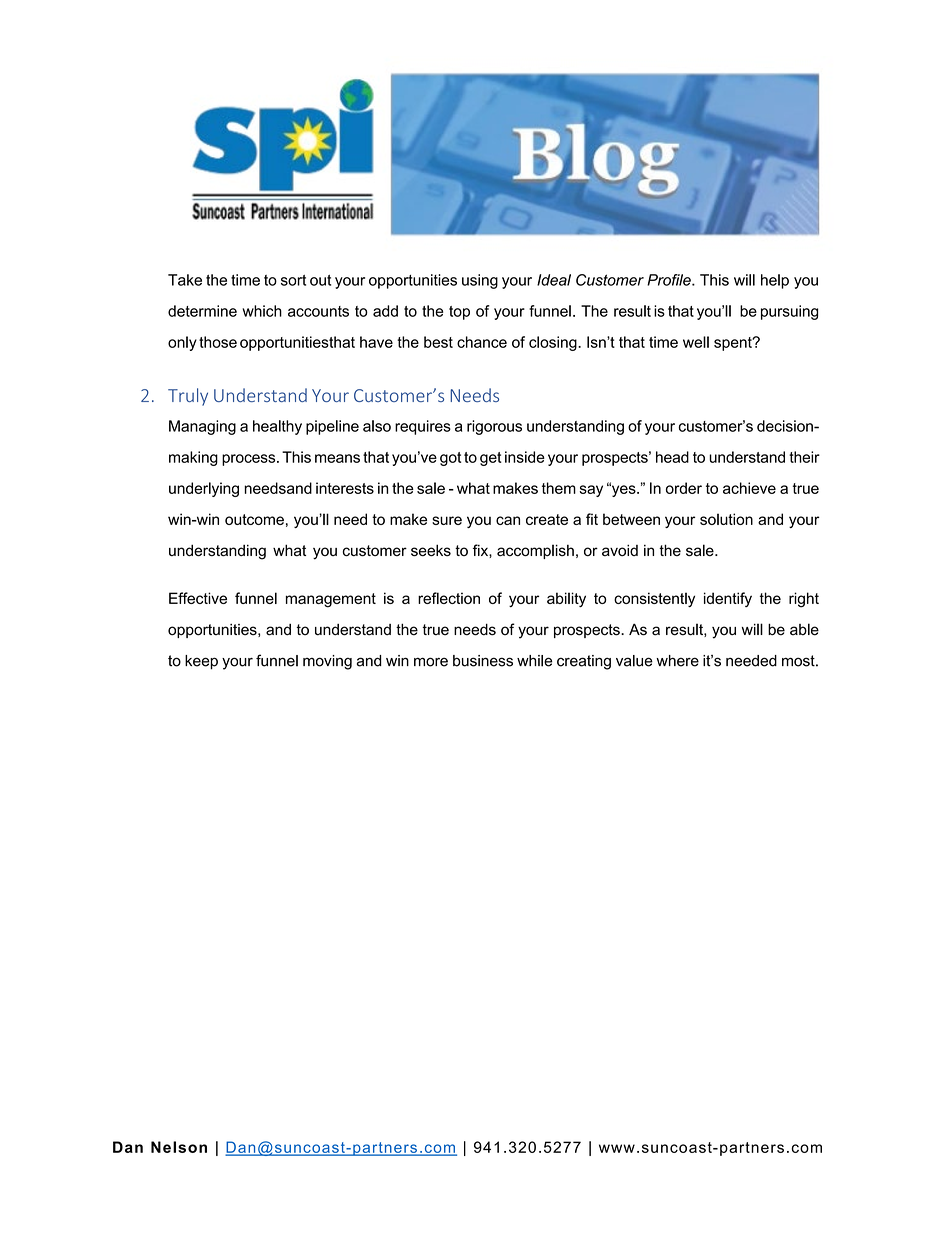 This screenshot has width=952, height=1233. Describe the element at coordinates (775, 281) in the screenshot. I see `help` at that location.
